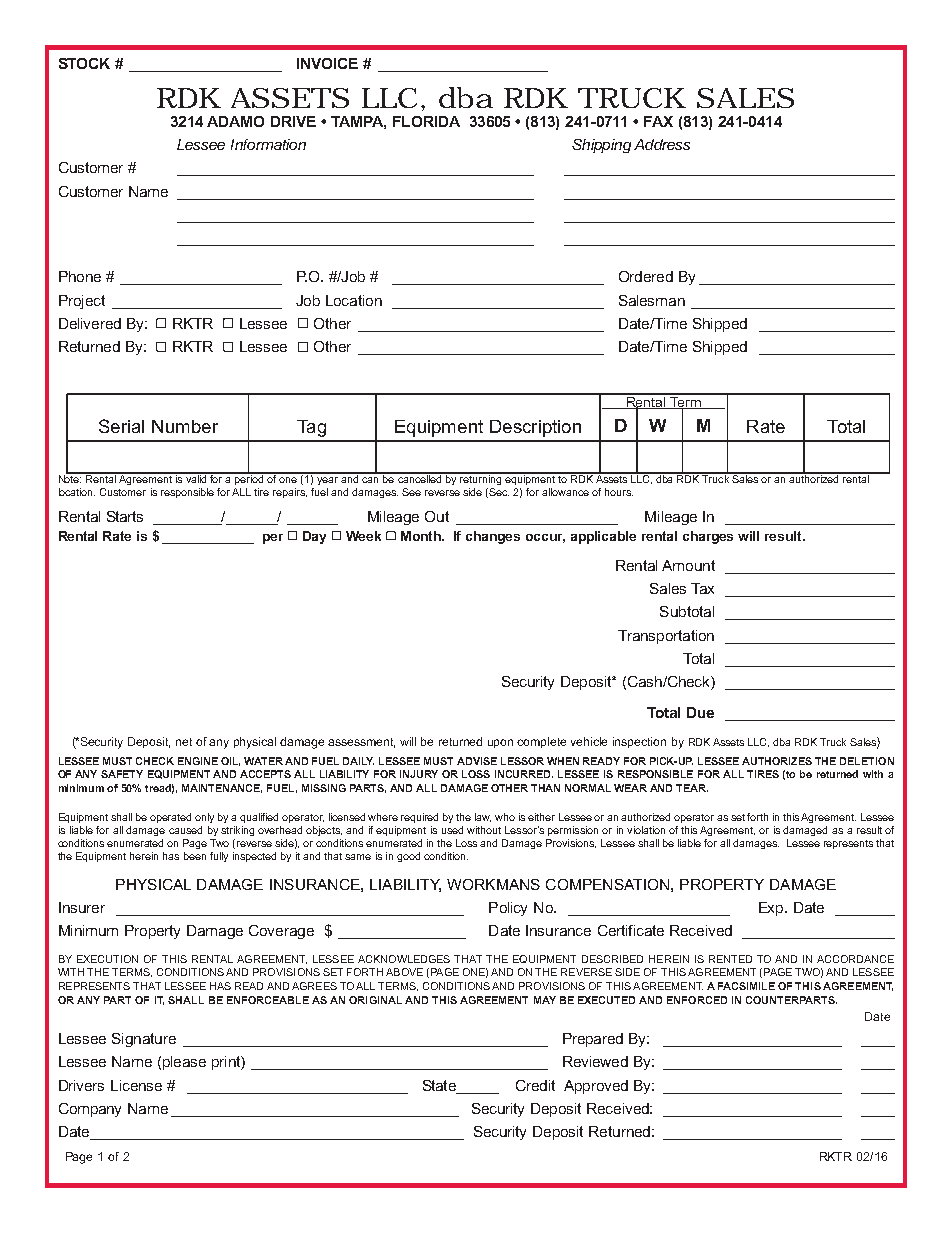 Image resolution: width=952 pixels, height=1233 pixels. Describe the element at coordinates (144, 1040) in the screenshot. I see `Signature` at that location.
